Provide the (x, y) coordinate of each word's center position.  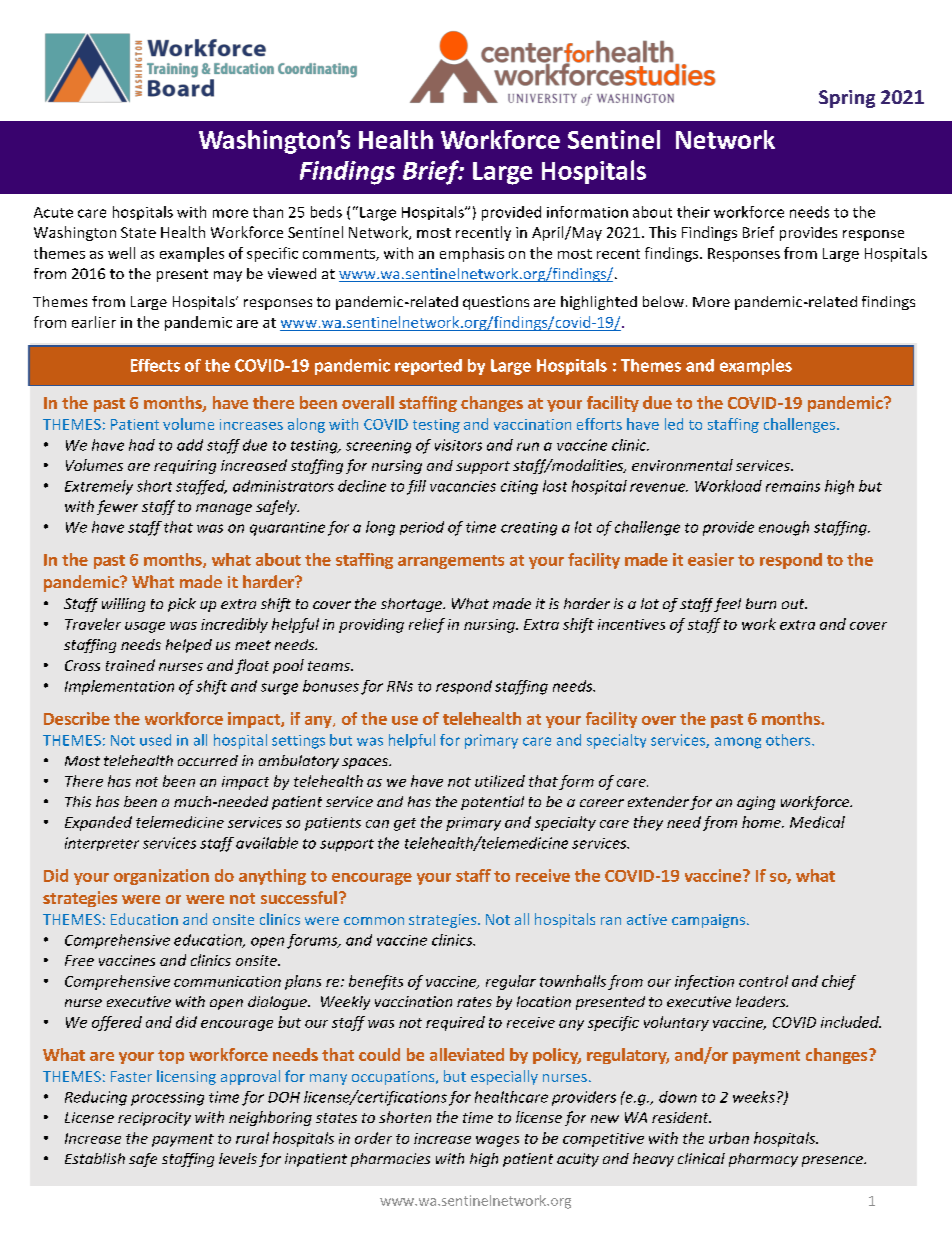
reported (428, 367)
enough (784, 528)
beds (326, 212)
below (663, 301)
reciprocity (154, 1119)
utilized (500, 781)
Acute (53, 212)
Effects (155, 365)
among (738, 743)
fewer (117, 507)
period (422, 528)
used (155, 740)
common (374, 921)
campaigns (708, 921)
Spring (847, 99)
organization (161, 877)
